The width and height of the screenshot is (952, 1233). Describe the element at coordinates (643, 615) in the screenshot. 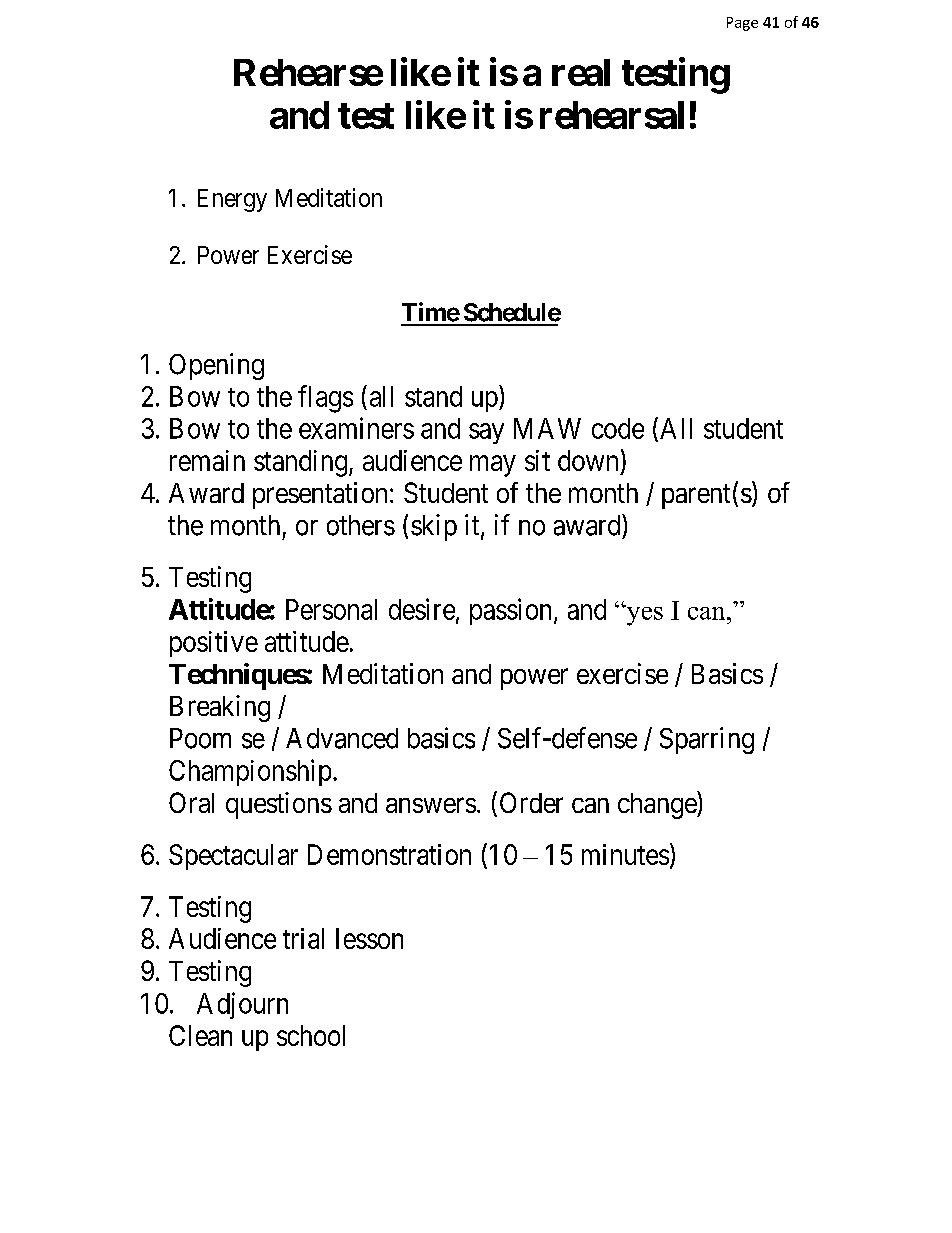

I see `yes` at that location.
